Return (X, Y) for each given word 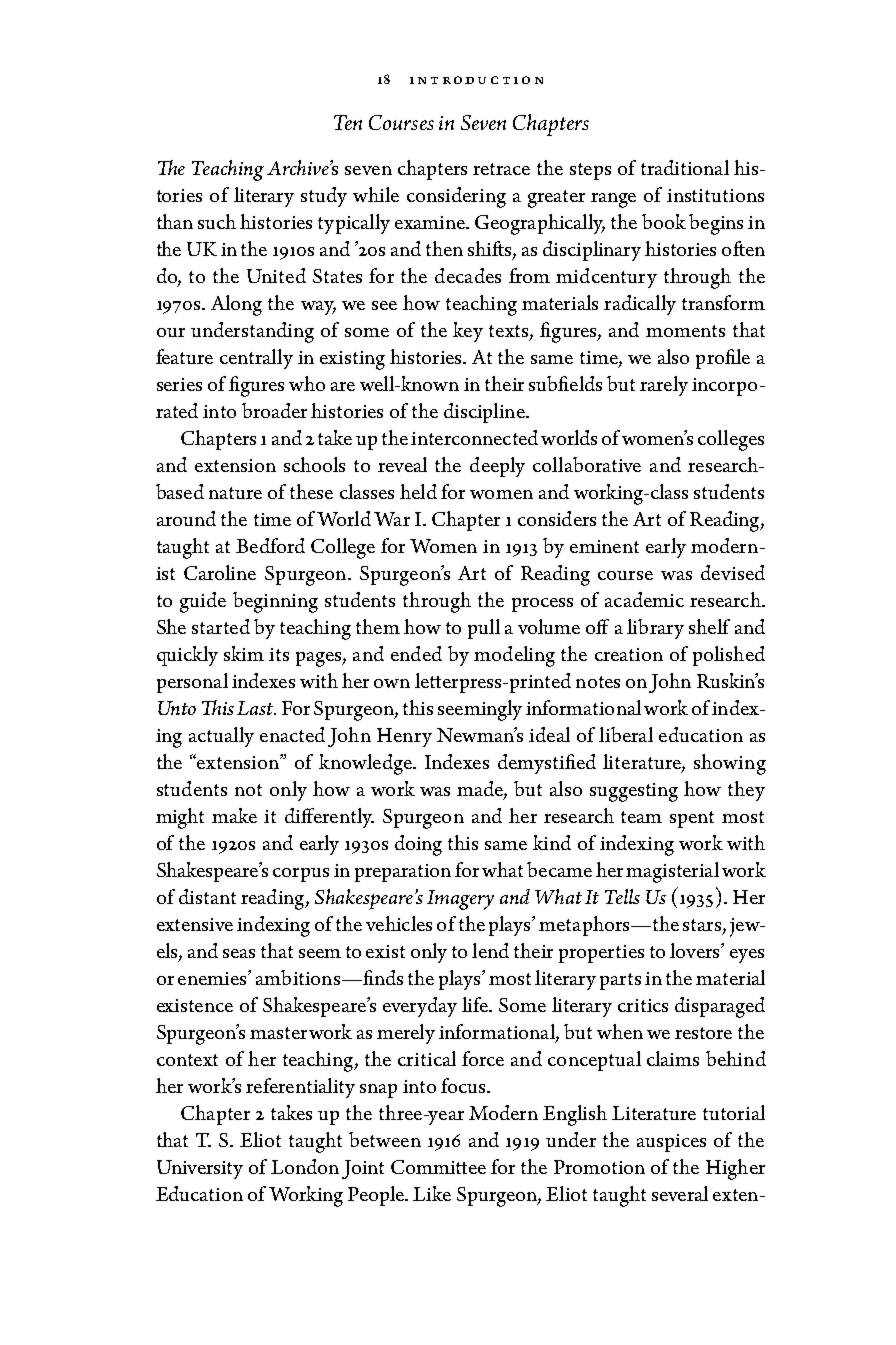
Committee (438, 1167)
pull (484, 629)
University (200, 1169)
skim (244, 653)
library (655, 629)
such (217, 221)
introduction (476, 80)
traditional (685, 167)
